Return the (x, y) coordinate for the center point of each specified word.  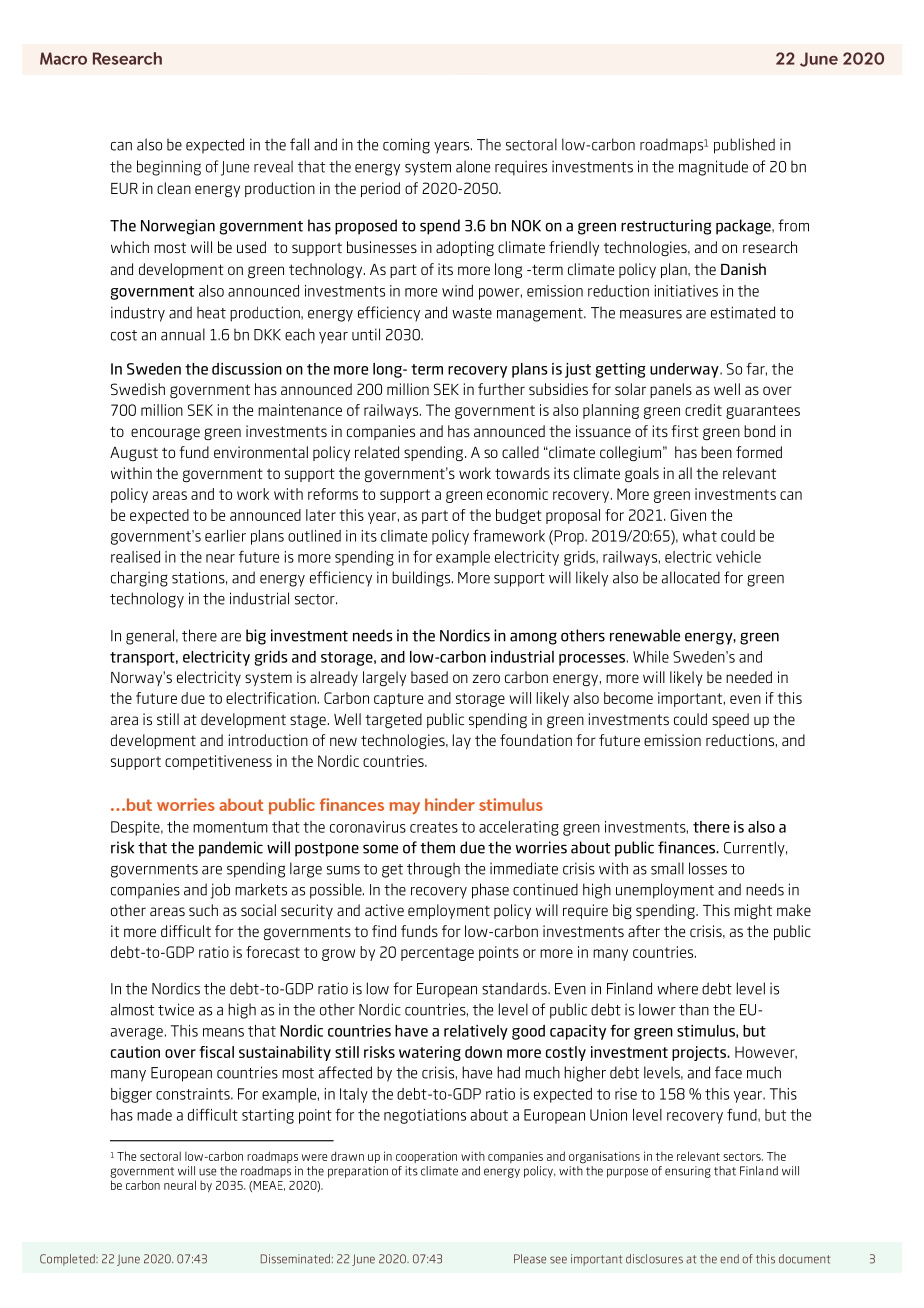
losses (708, 868)
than (694, 1009)
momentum (230, 827)
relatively (476, 1032)
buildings (422, 579)
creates (434, 827)
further (501, 389)
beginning (169, 168)
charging (139, 579)
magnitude (713, 168)
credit (703, 410)
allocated (691, 577)
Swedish (138, 389)
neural (180, 1185)
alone (473, 166)
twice (176, 1009)
